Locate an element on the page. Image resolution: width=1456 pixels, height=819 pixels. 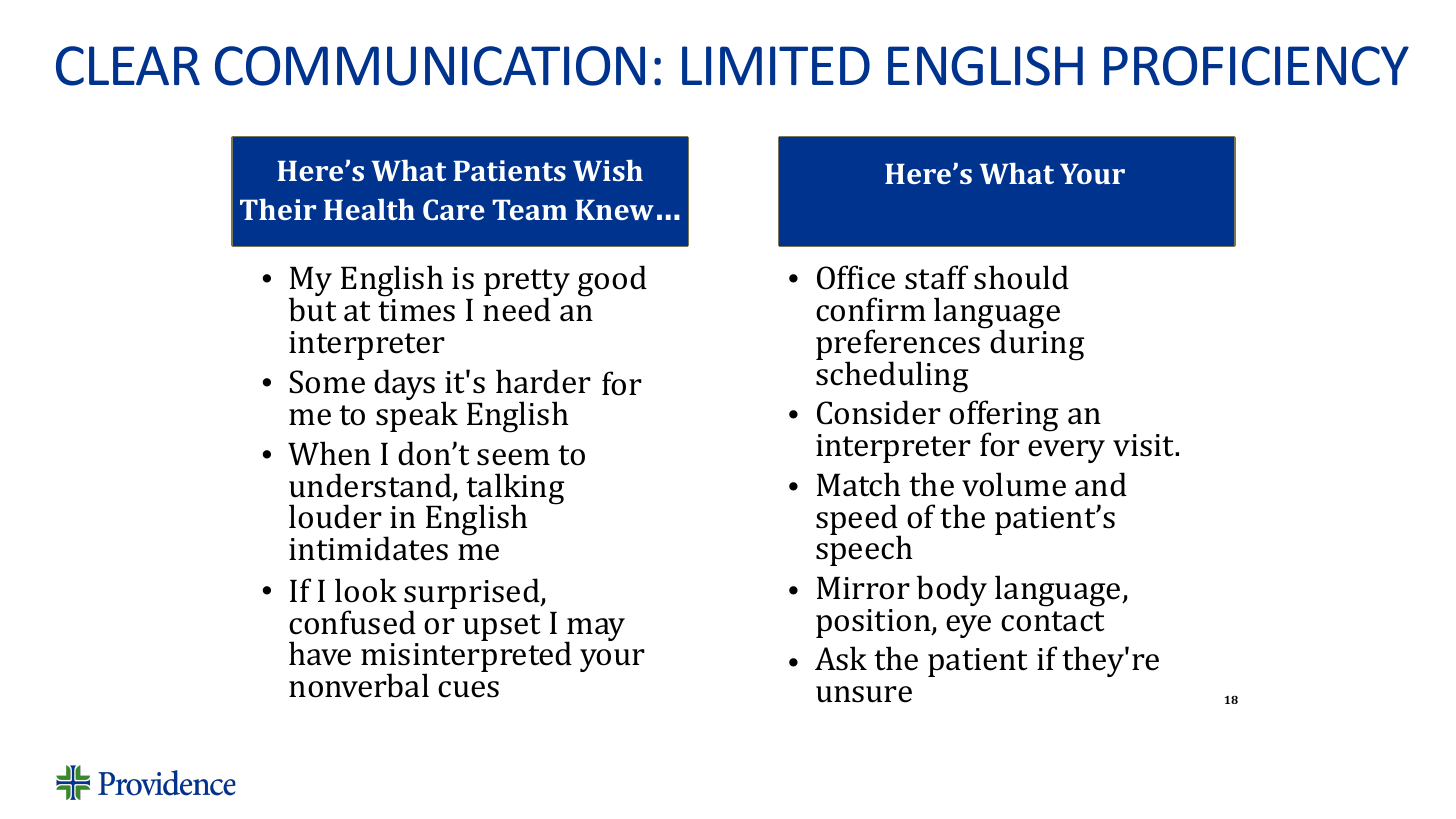
during is located at coordinates (1037, 344).
